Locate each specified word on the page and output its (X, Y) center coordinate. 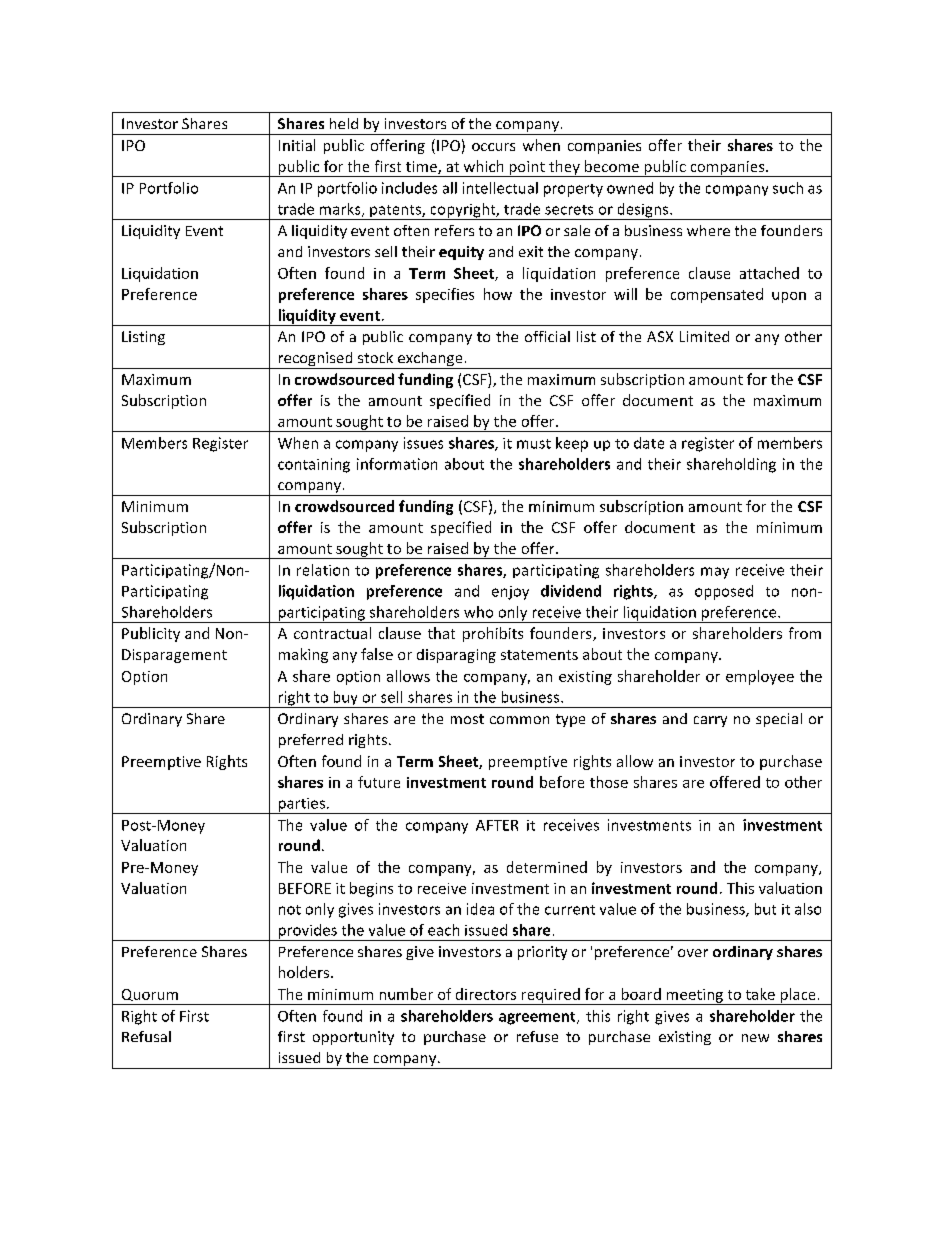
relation (323, 570)
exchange (430, 360)
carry (710, 721)
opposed (724, 592)
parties (301, 806)
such (788, 188)
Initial (297, 145)
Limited (704, 336)
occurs (493, 147)
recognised (315, 360)
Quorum (150, 995)
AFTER (497, 825)
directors (486, 994)
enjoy (510, 593)
